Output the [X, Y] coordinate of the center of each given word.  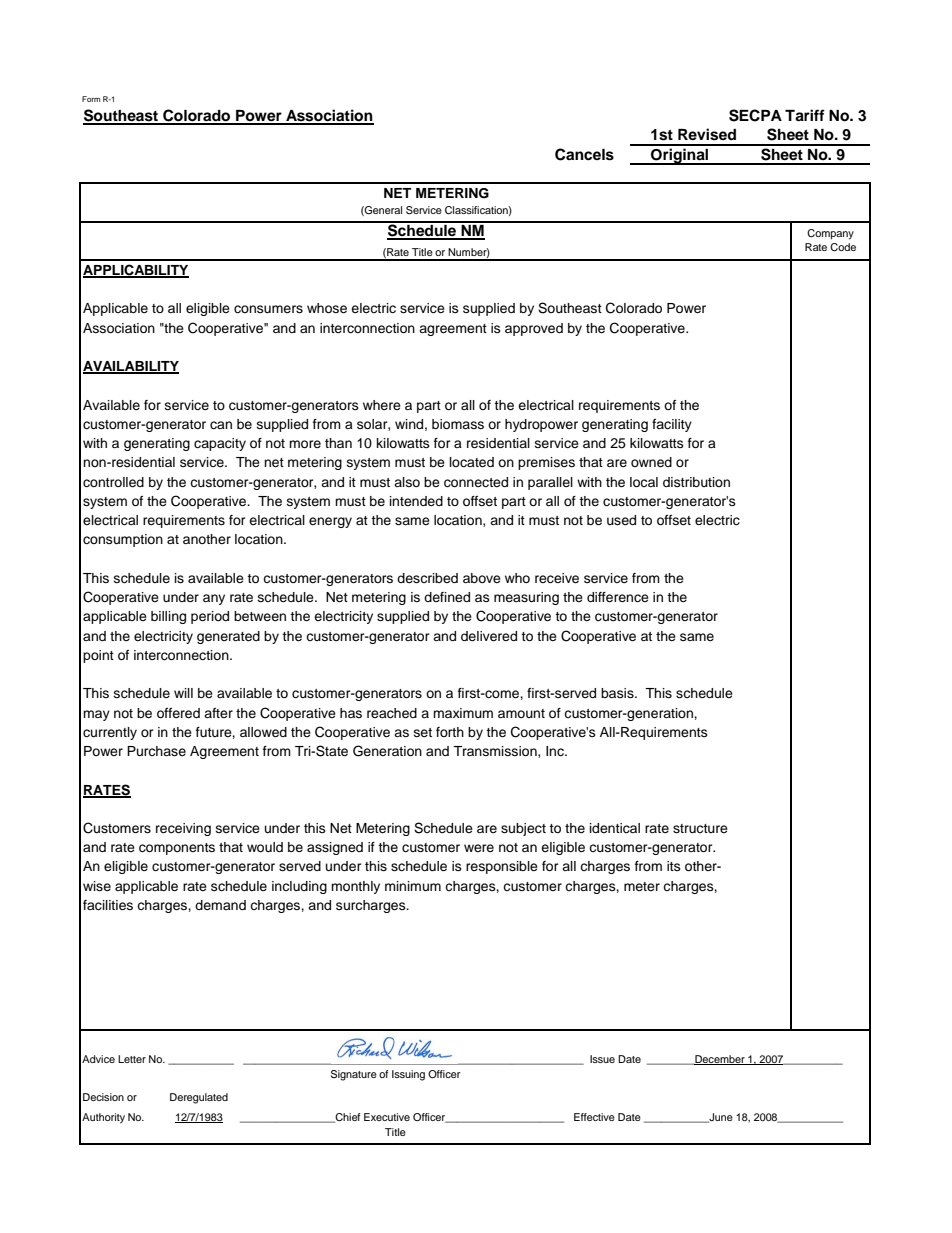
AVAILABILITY [131, 367]
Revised [707, 134]
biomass [458, 424]
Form [91, 99]
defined [447, 597]
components [177, 849]
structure [700, 828]
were [479, 848]
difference [618, 597]
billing [168, 617]
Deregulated [199, 1098]
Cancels [584, 154]
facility [672, 425]
